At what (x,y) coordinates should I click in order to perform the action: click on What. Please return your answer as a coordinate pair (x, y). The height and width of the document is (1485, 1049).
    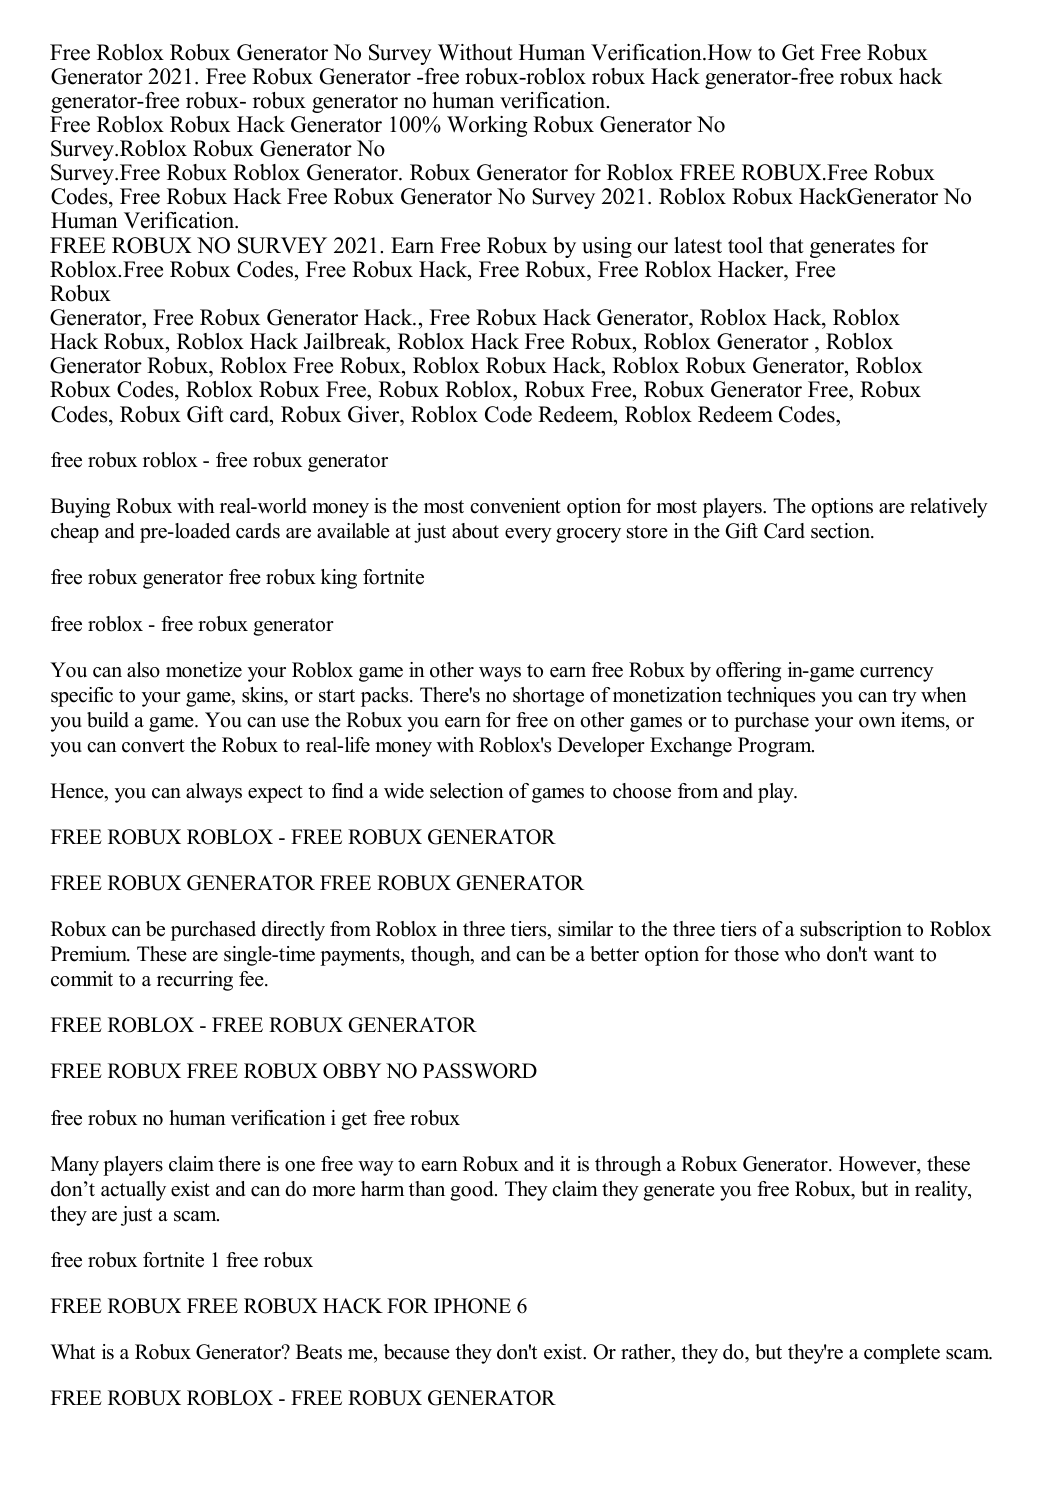
    Looking at the image, I should click on (73, 1351).
